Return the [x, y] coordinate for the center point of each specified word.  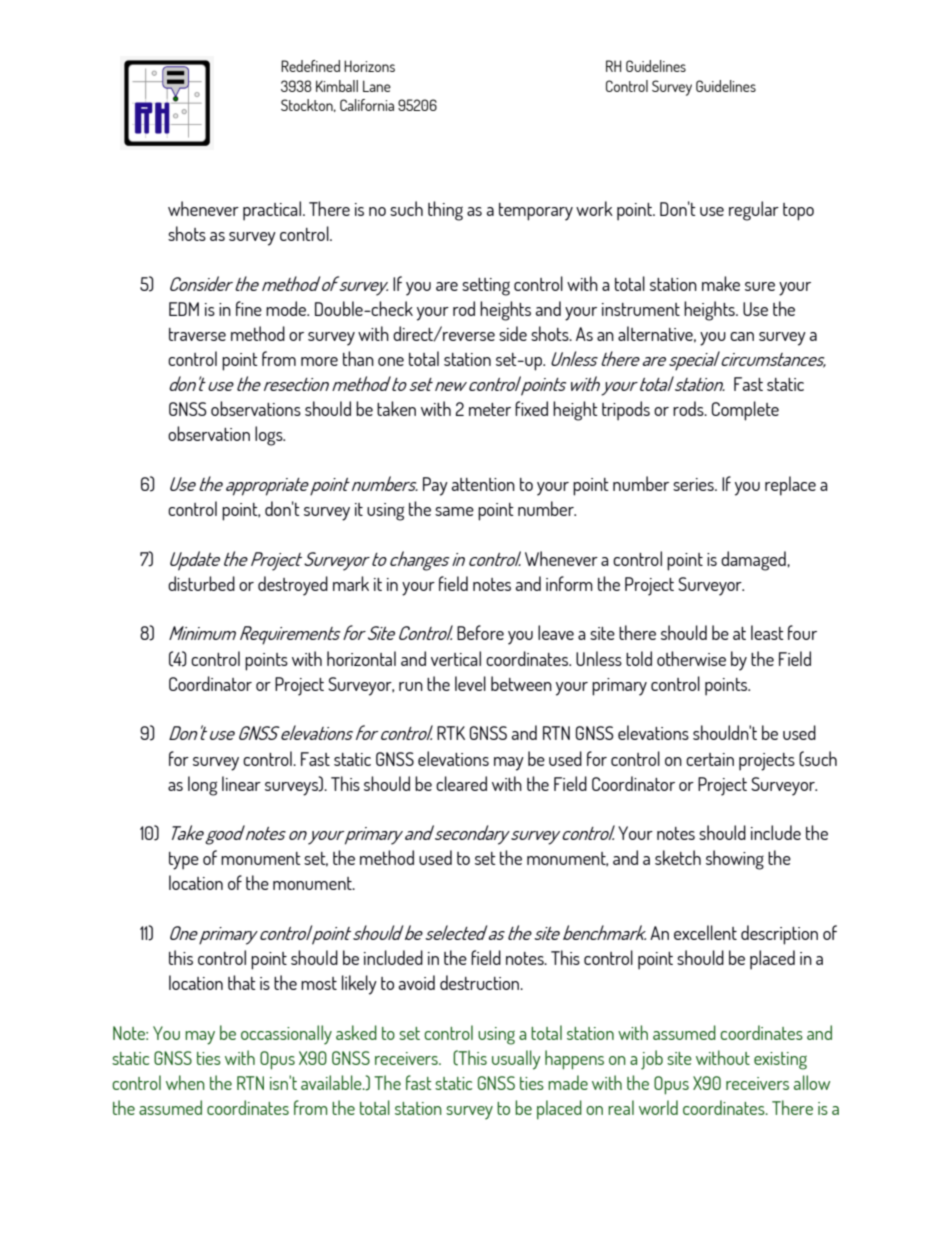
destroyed [293, 586]
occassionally [286, 1035]
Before [480, 632]
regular [754, 211]
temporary [536, 212]
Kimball [337, 86]
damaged [754, 561]
